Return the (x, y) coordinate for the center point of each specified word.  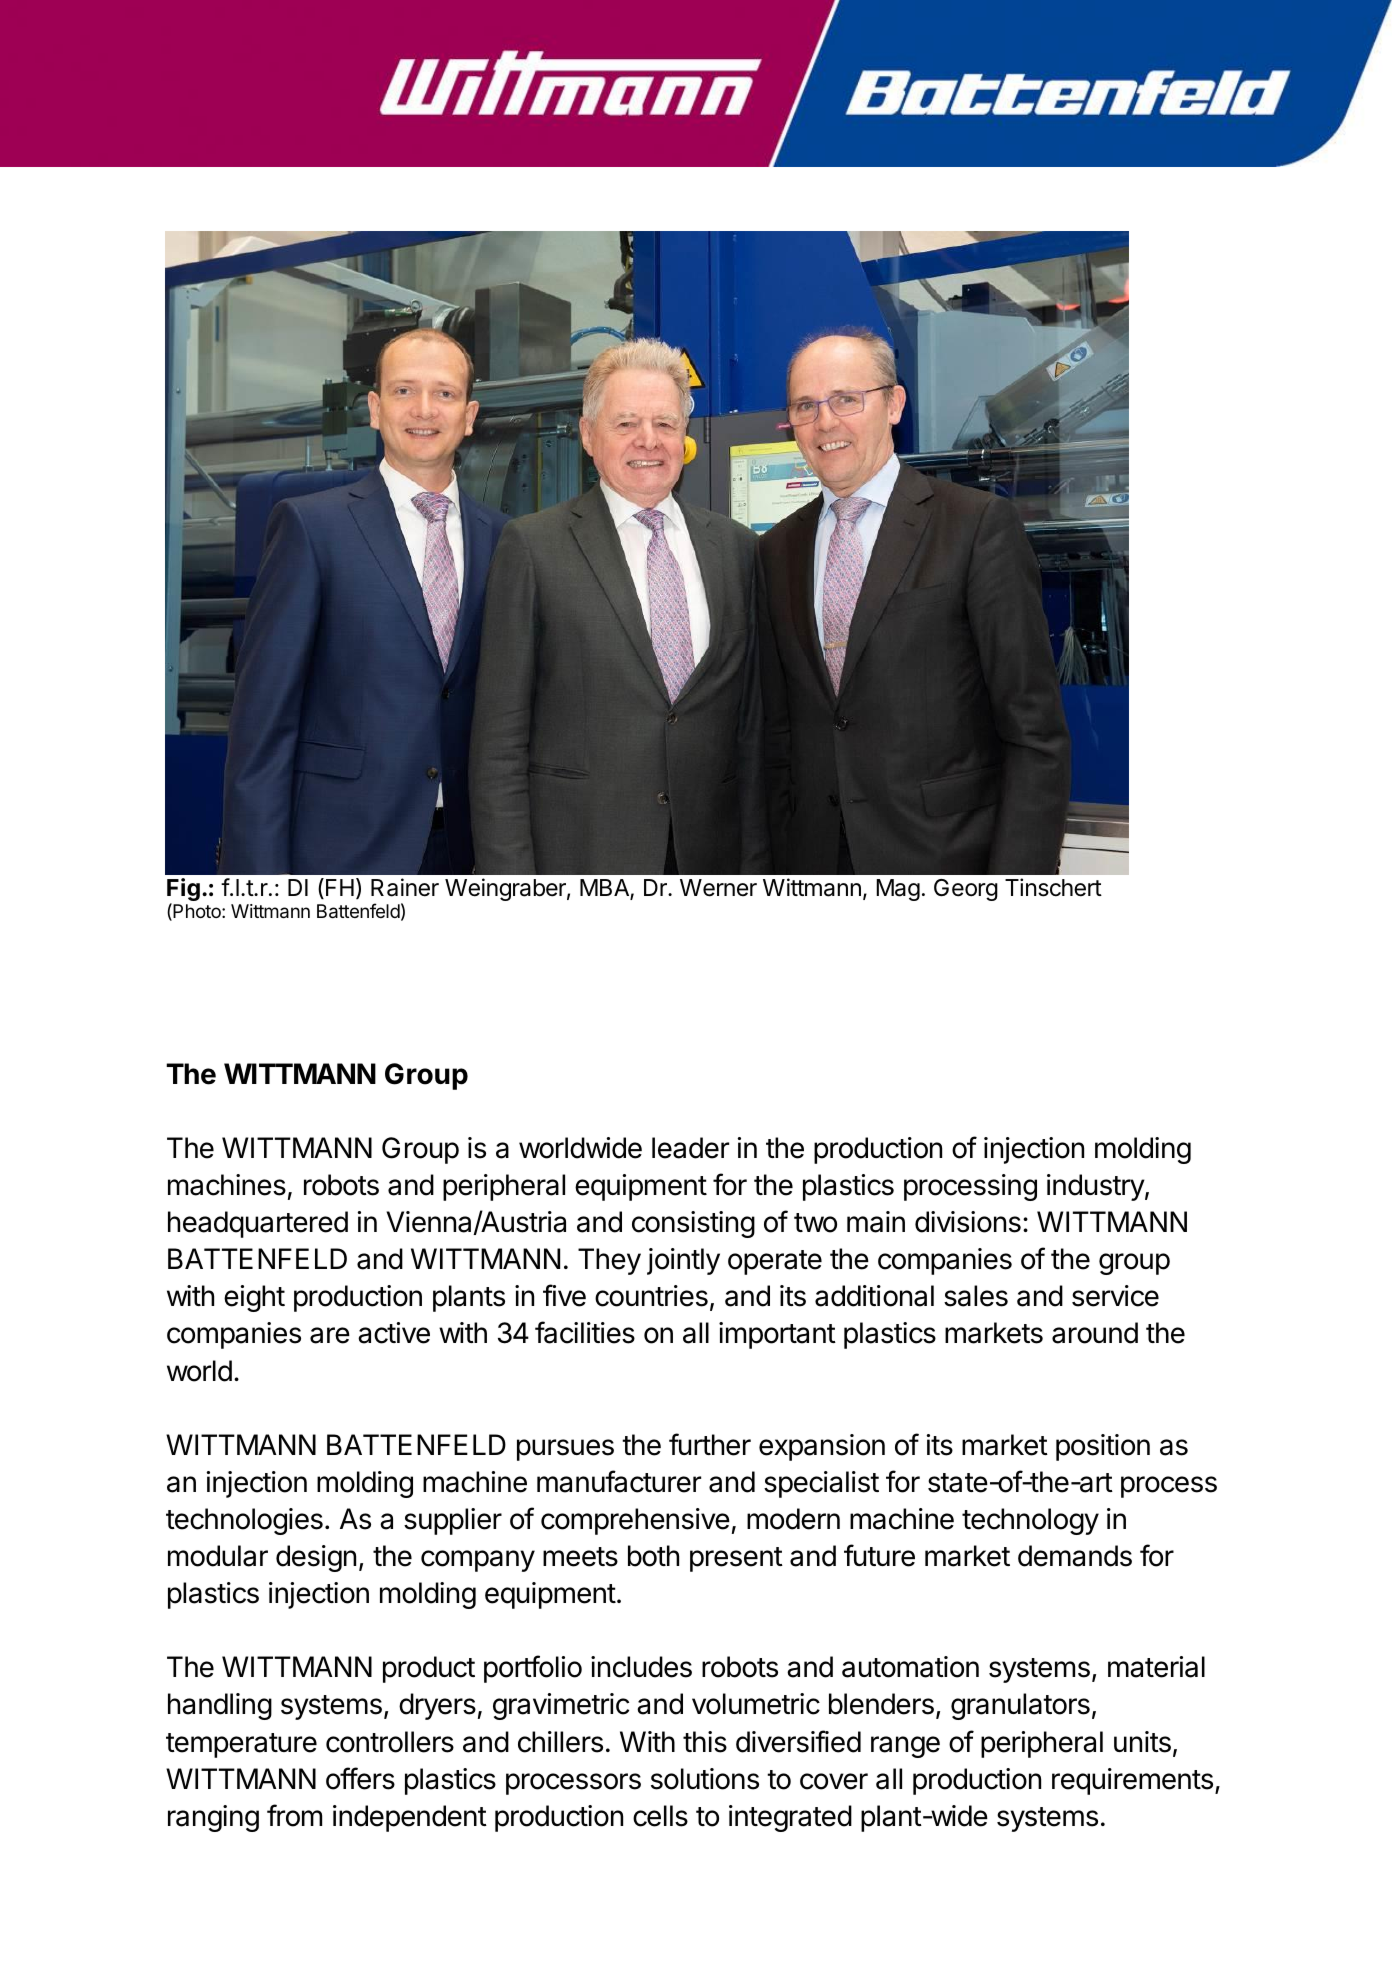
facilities (585, 1332)
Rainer (405, 887)
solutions (705, 1779)
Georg (966, 890)
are (330, 1335)
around (1095, 1333)
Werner (718, 888)
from (294, 1815)
